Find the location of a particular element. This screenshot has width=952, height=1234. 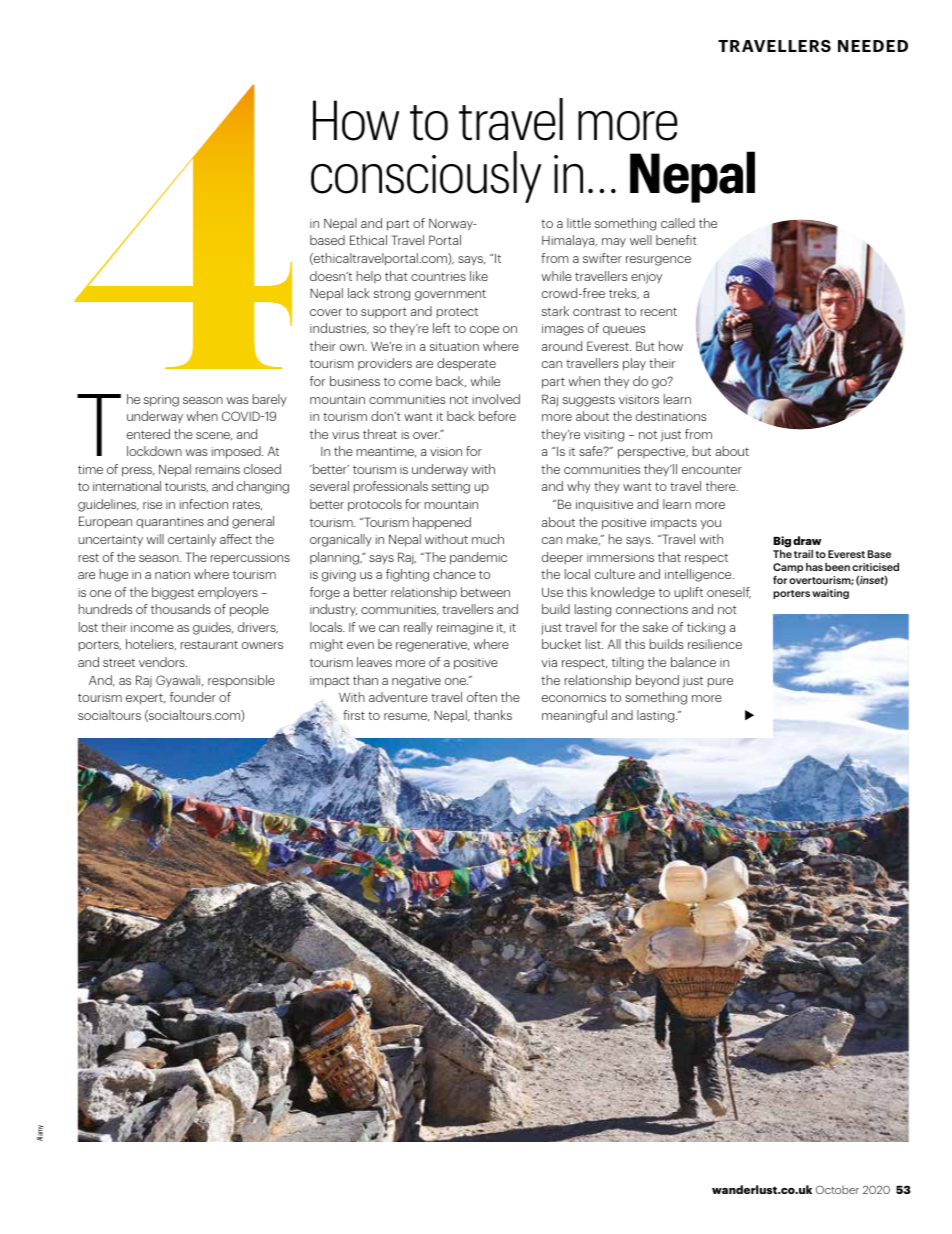

expert is located at coordinates (145, 699).
